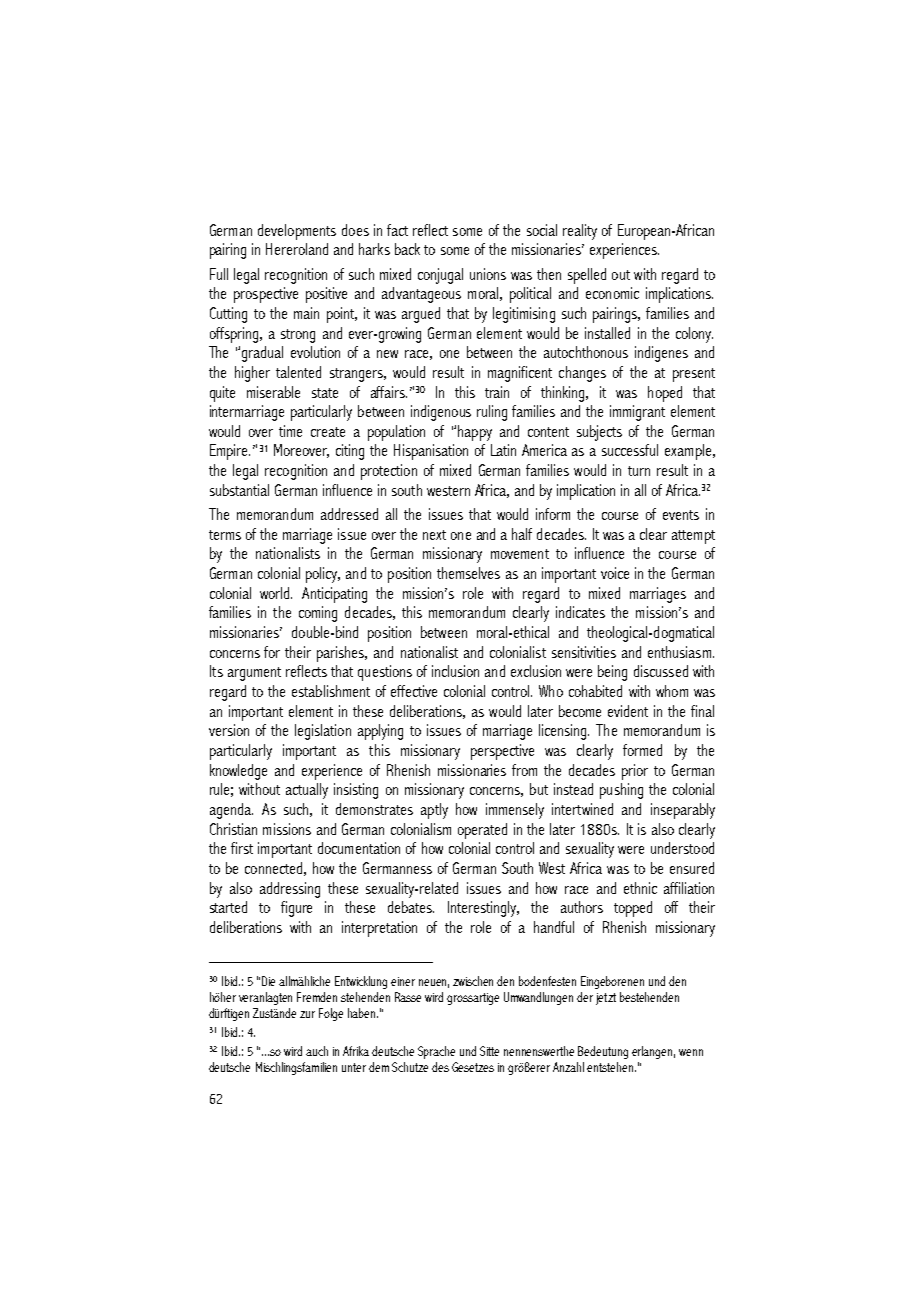 The image size is (924, 1308). Describe the element at coordinates (440, 276) in the screenshot. I see `conjugal` at that location.
